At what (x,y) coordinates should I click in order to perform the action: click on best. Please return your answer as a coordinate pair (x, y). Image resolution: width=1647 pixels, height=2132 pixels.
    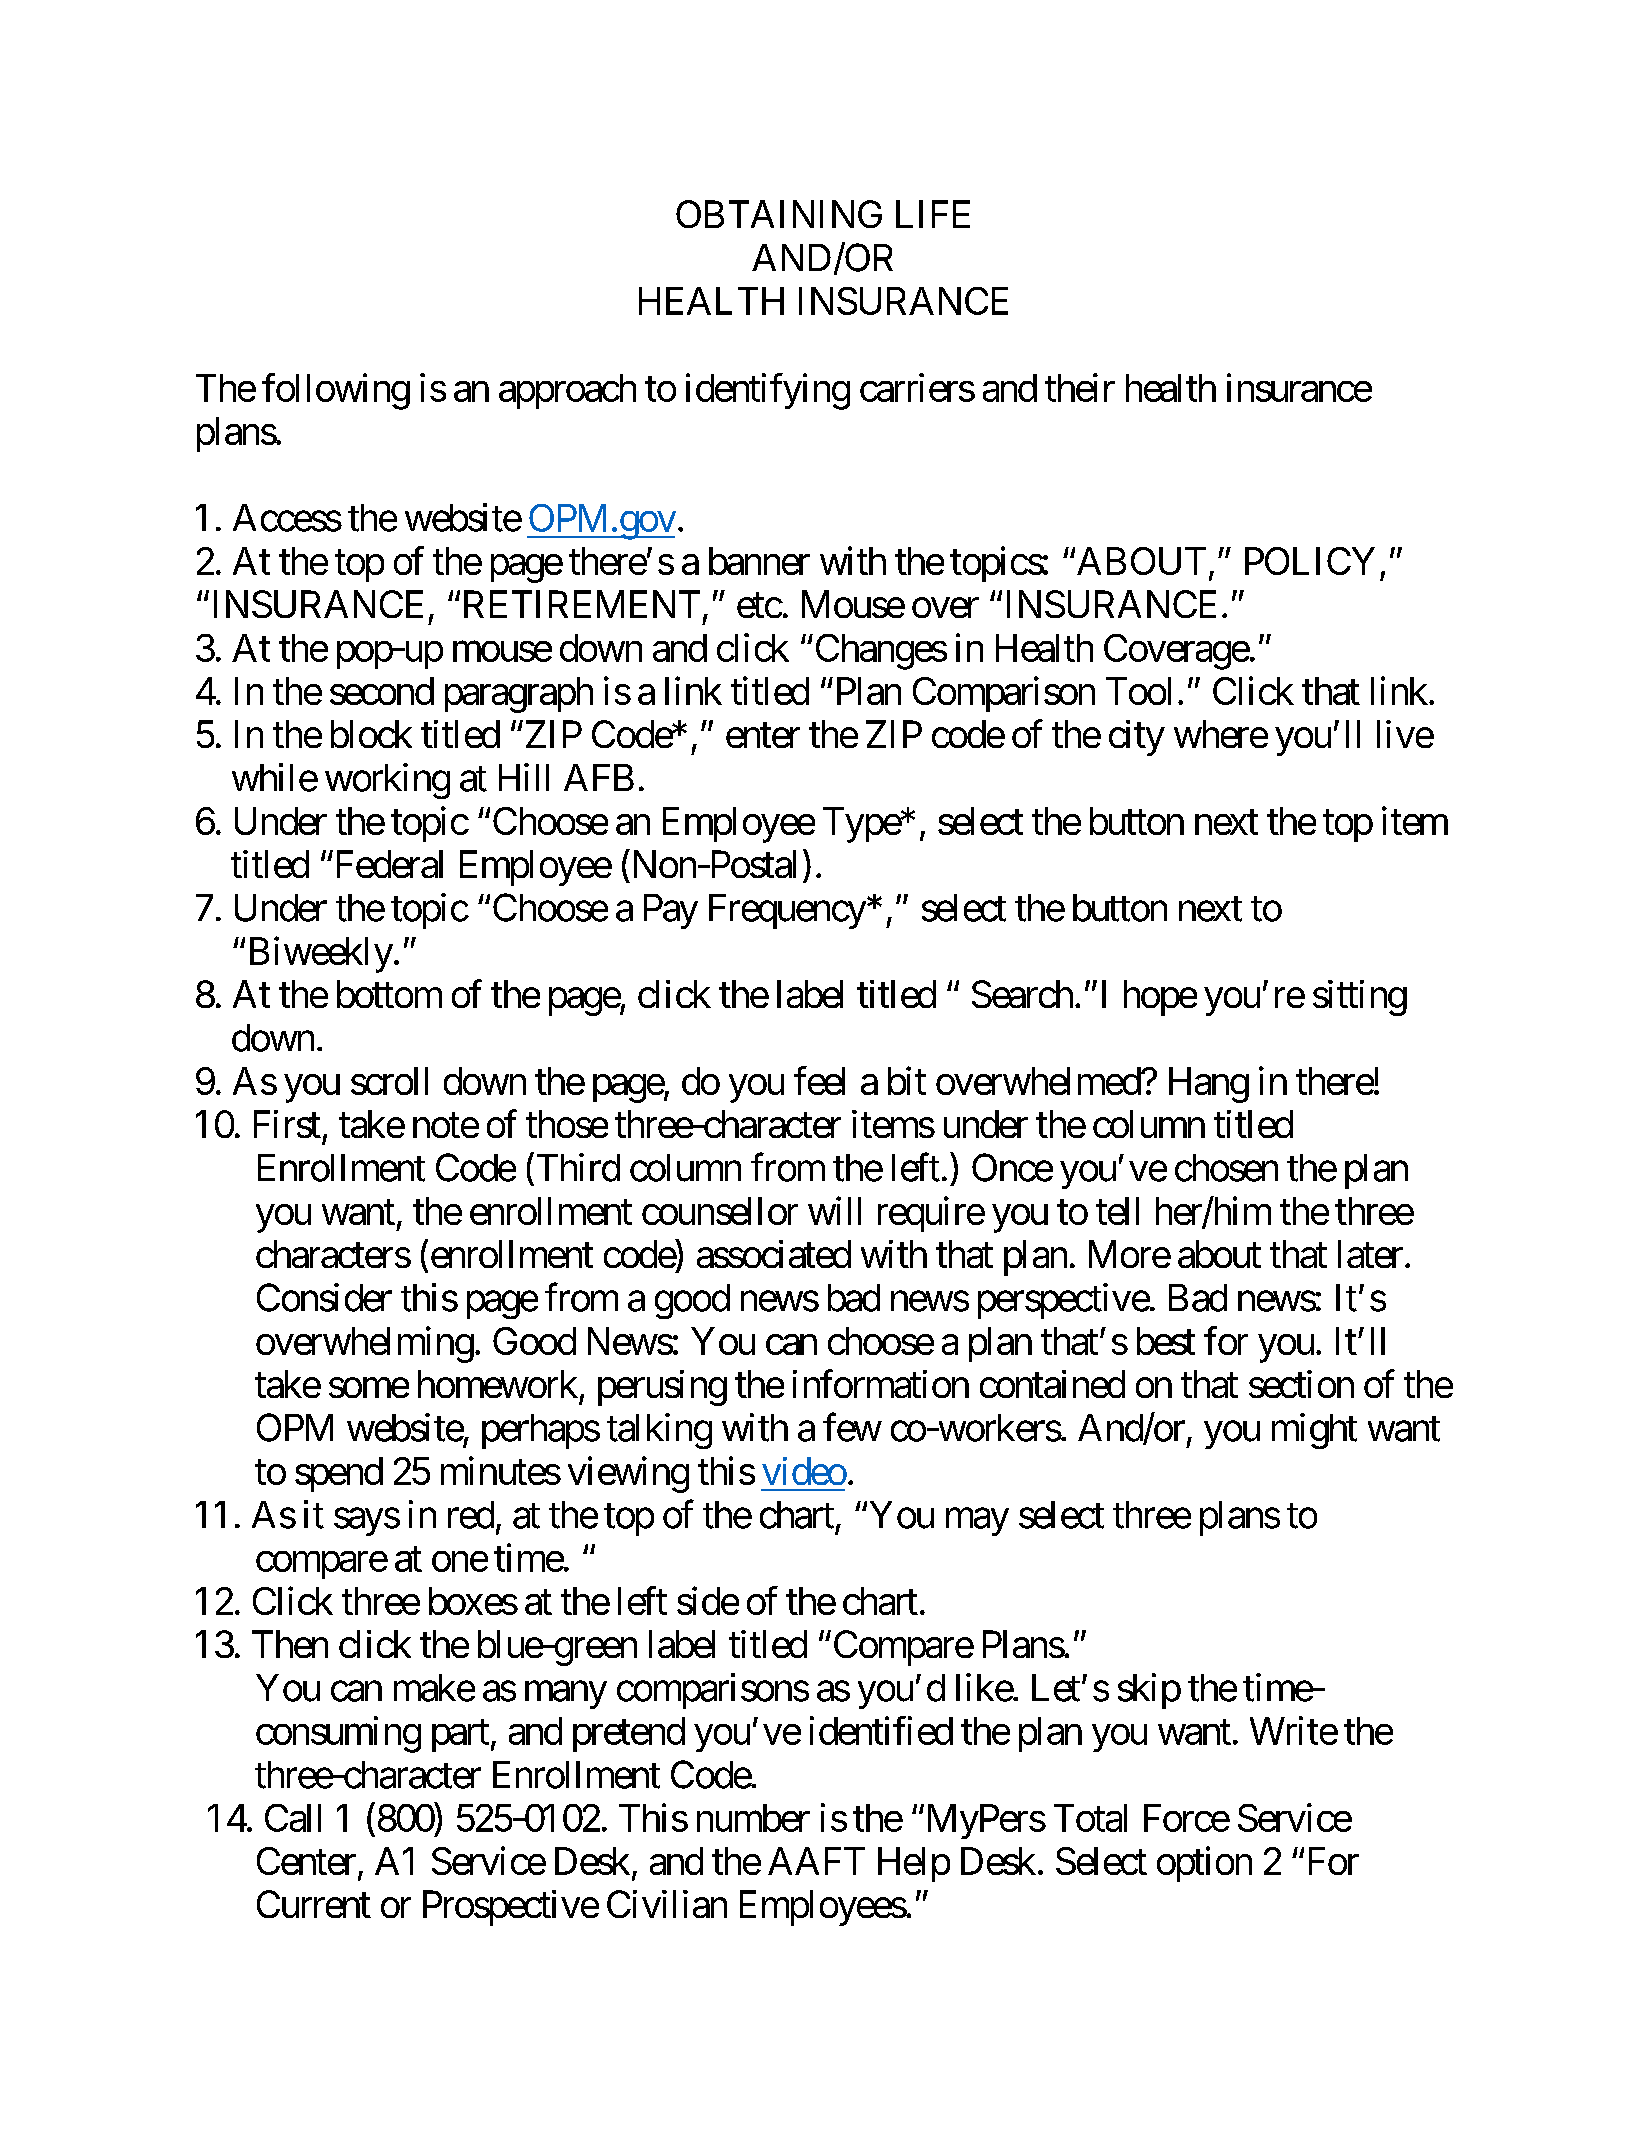
    Looking at the image, I should click on (1166, 1341).
